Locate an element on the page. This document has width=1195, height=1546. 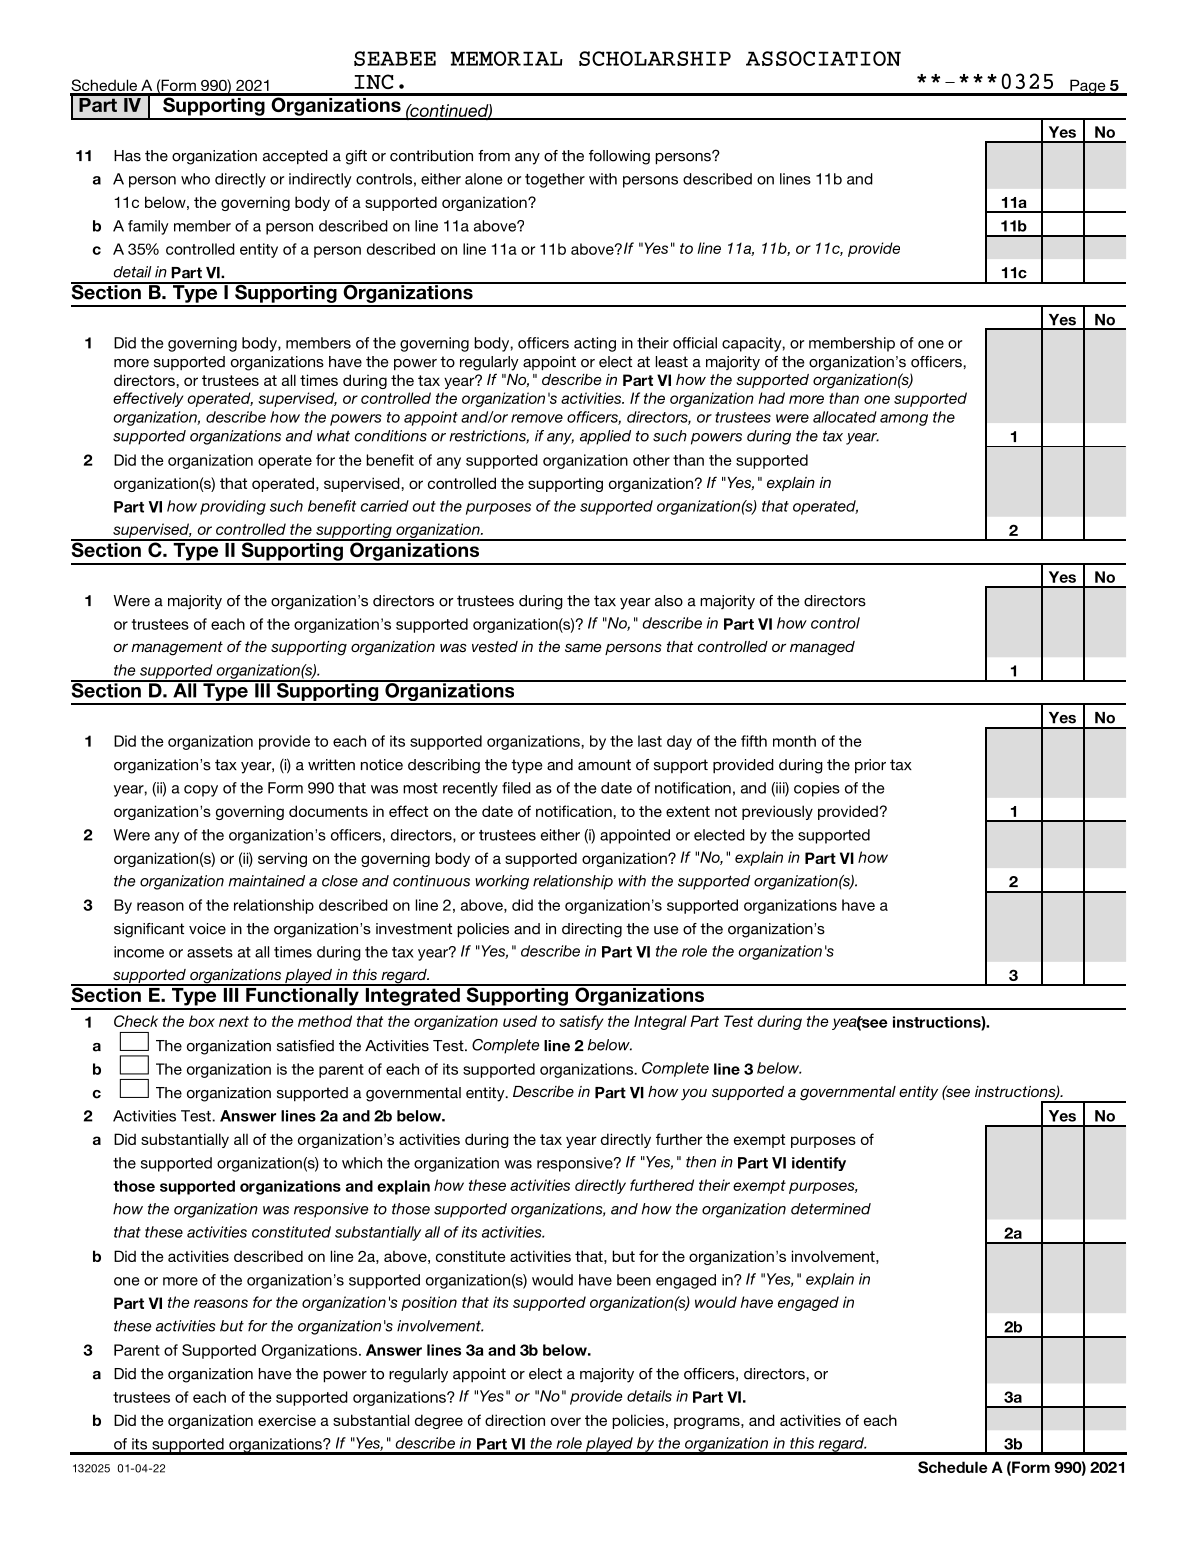
providing is located at coordinates (233, 507).
